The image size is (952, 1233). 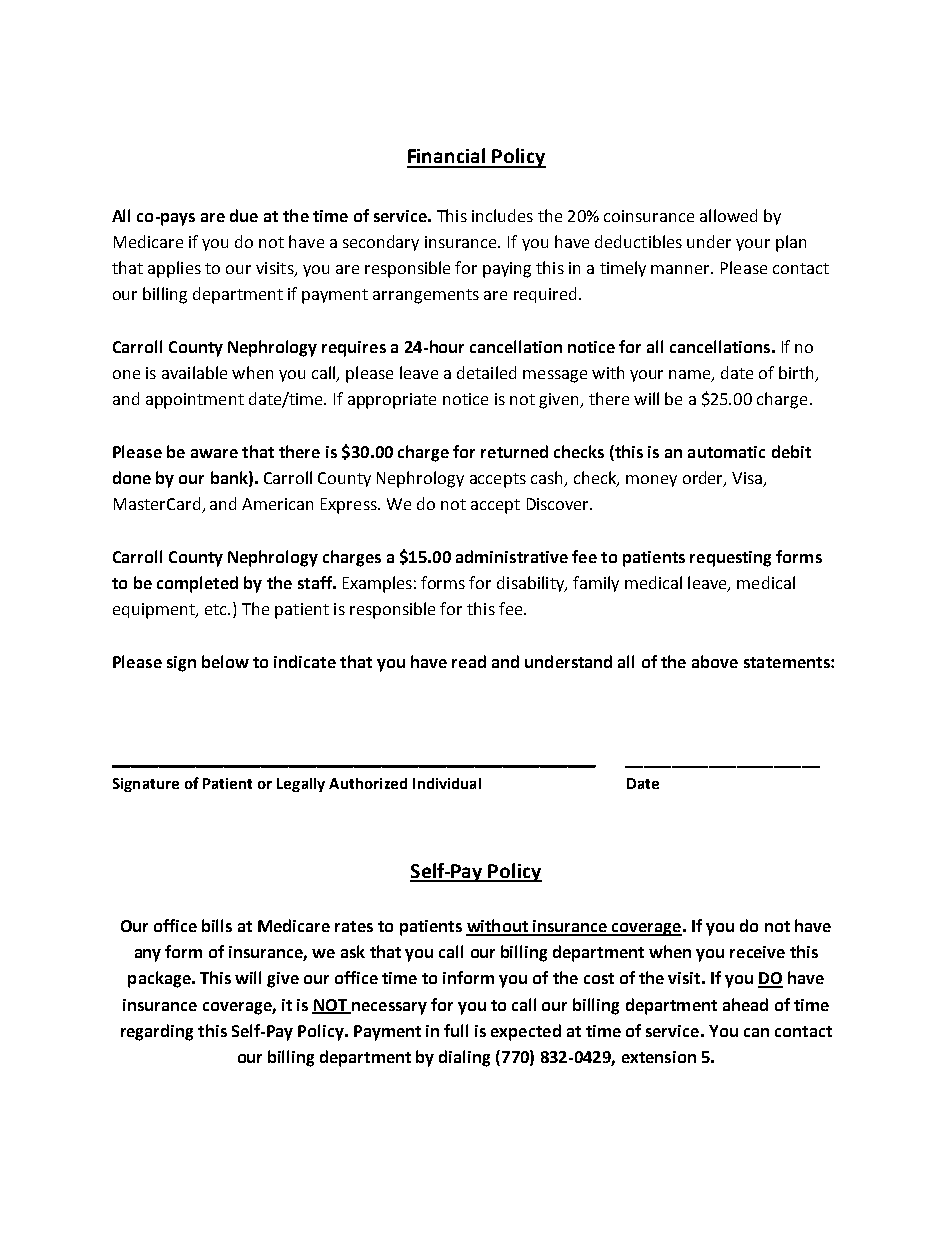 What do you see at coordinates (548, 479) in the image?
I see `cash` at bounding box center [548, 479].
